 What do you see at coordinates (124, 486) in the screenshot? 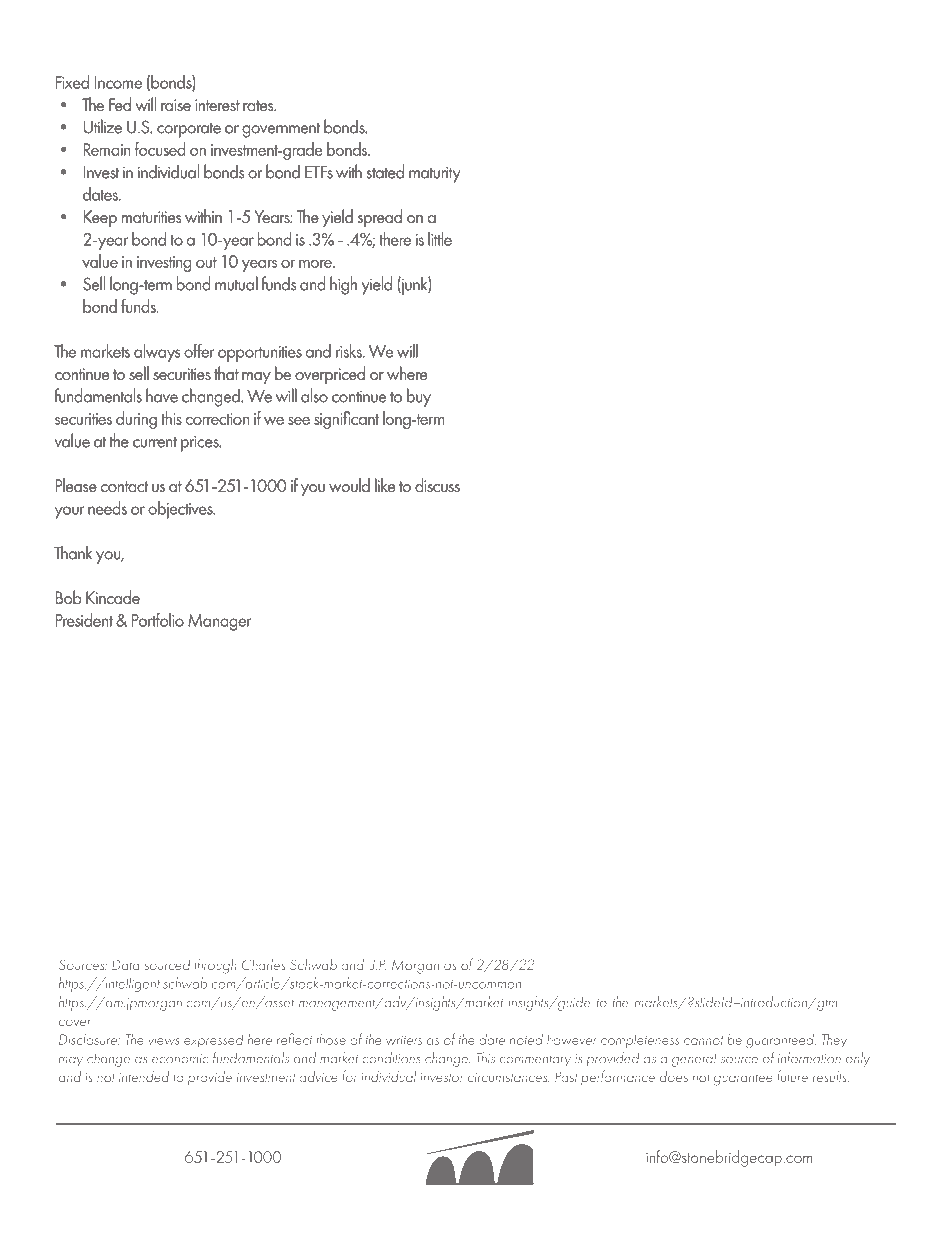
I see `contact` at bounding box center [124, 486].
